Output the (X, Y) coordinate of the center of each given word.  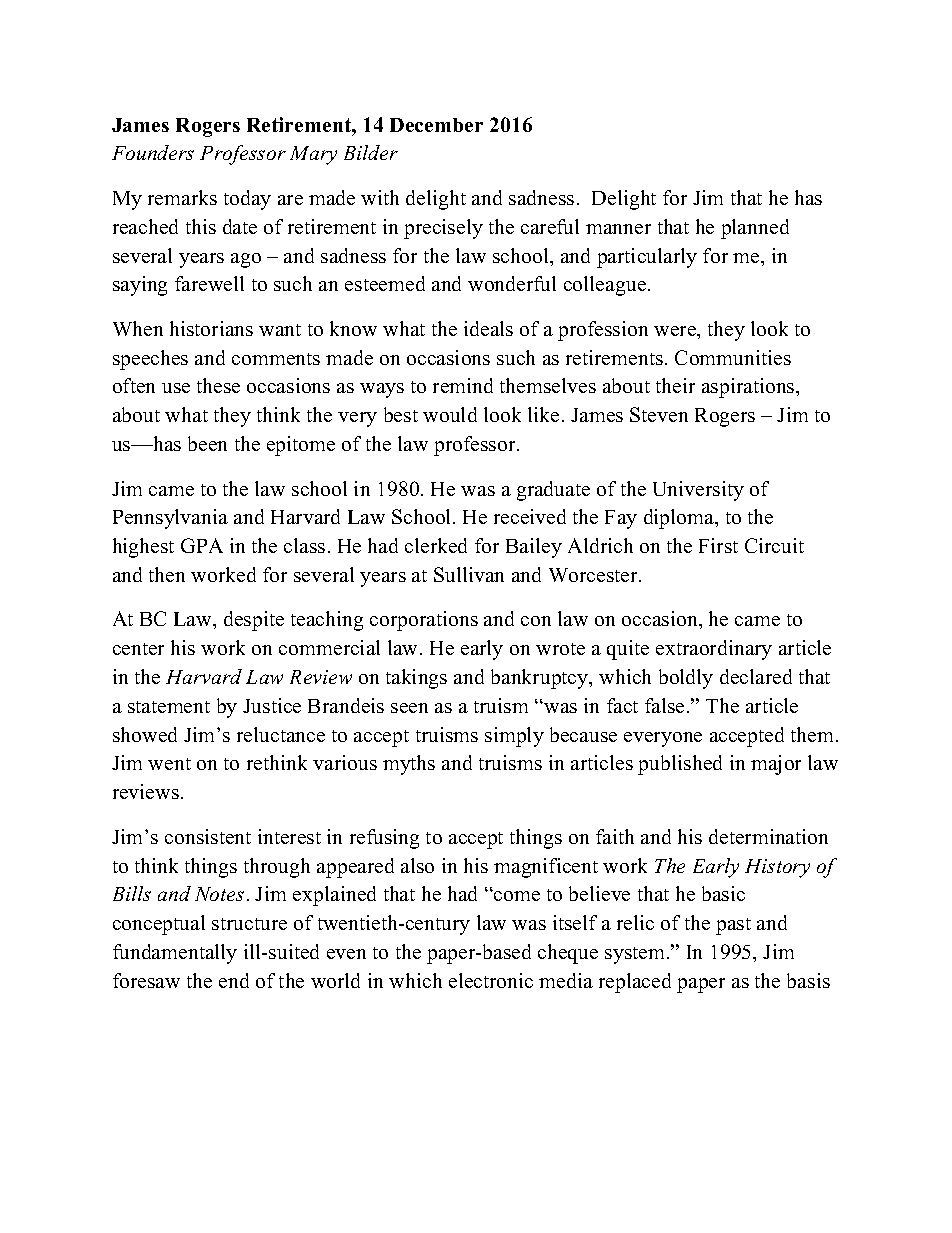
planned (755, 229)
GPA (202, 545)
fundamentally (175, 954)
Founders (153, 152)
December (436, 125)
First (718, 545)
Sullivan (469, 574)
